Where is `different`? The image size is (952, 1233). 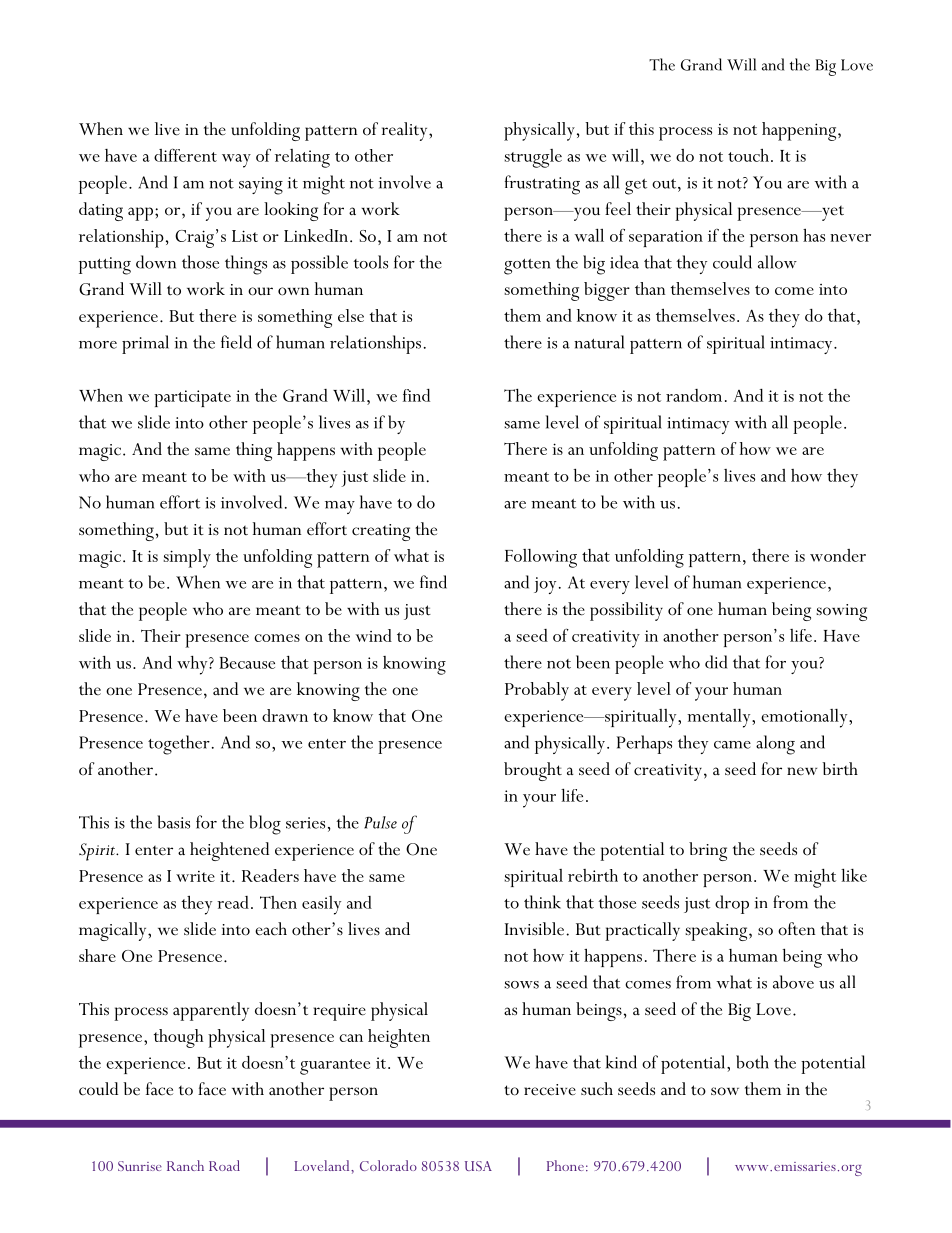
different is located at coordinates (185, 155).
